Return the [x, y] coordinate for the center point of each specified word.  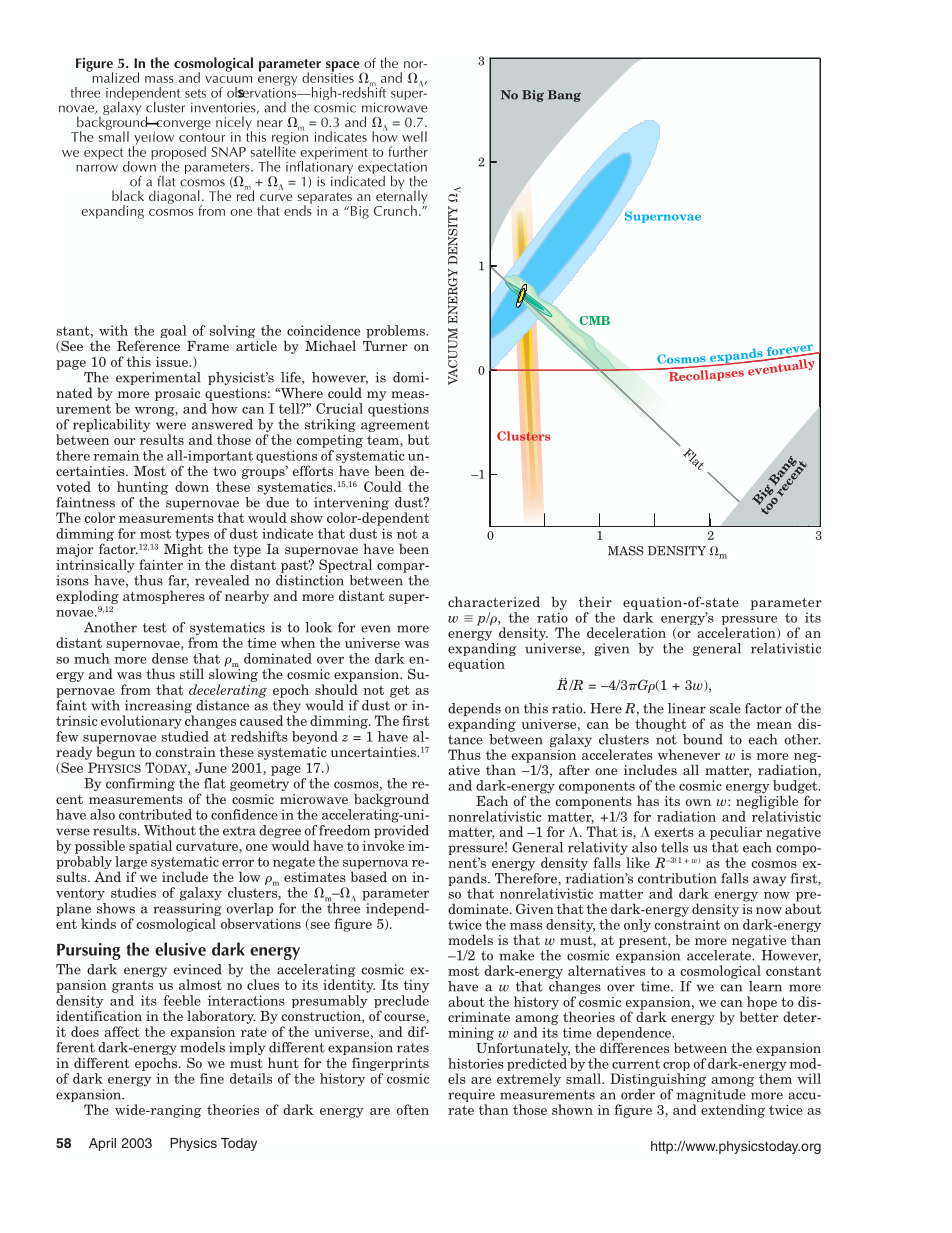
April [102, 1144]
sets [195, 93]
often [412, 1109]
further [408, 151]
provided [401, 830]
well [414, 136]
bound [703, 739]
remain [116, 455]
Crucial [339, 408]
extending [733, 1111]
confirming [140, 784]
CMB [594, 320]
